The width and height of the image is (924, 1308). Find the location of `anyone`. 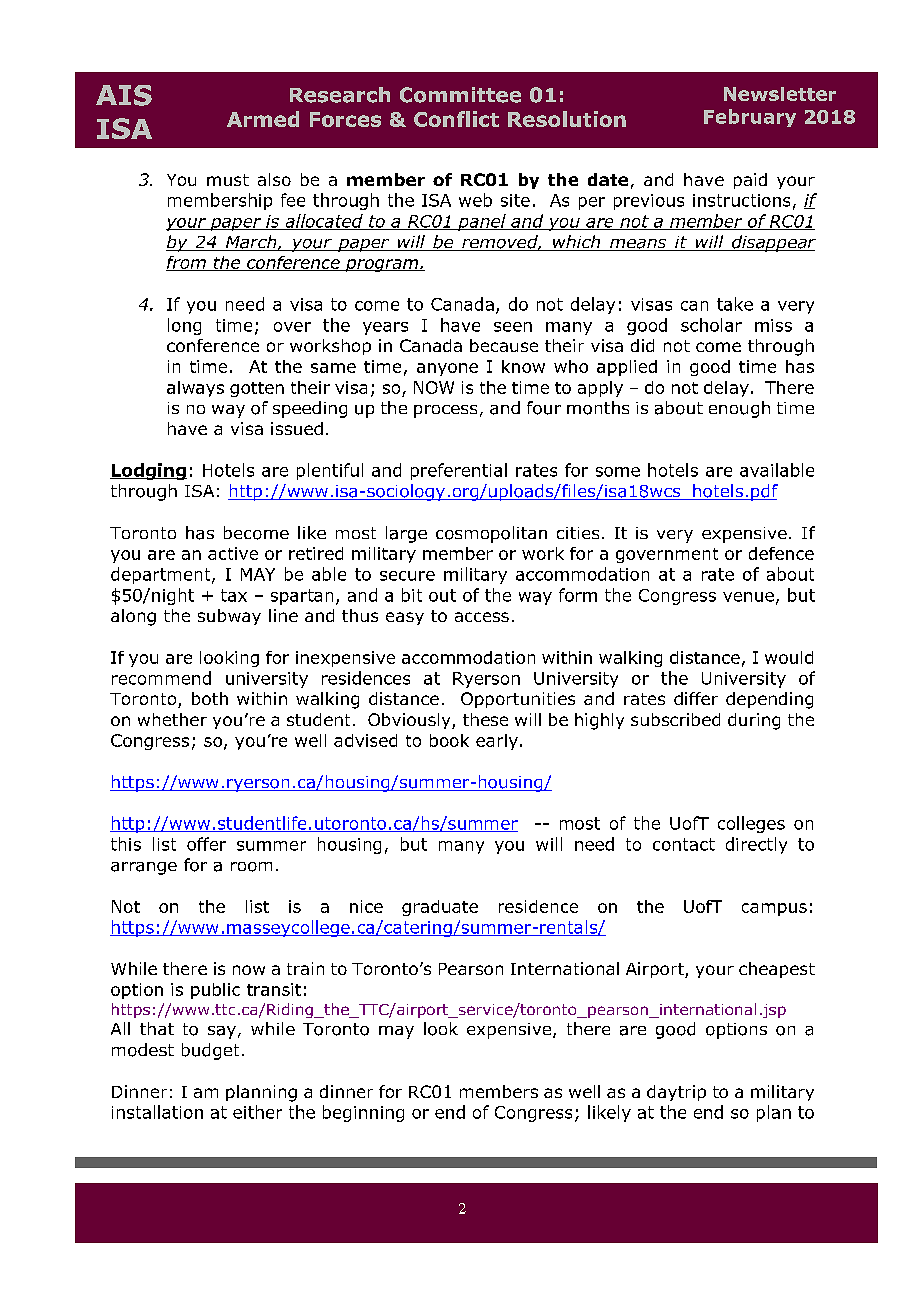

anyone is located at coordinates (447, 369).
